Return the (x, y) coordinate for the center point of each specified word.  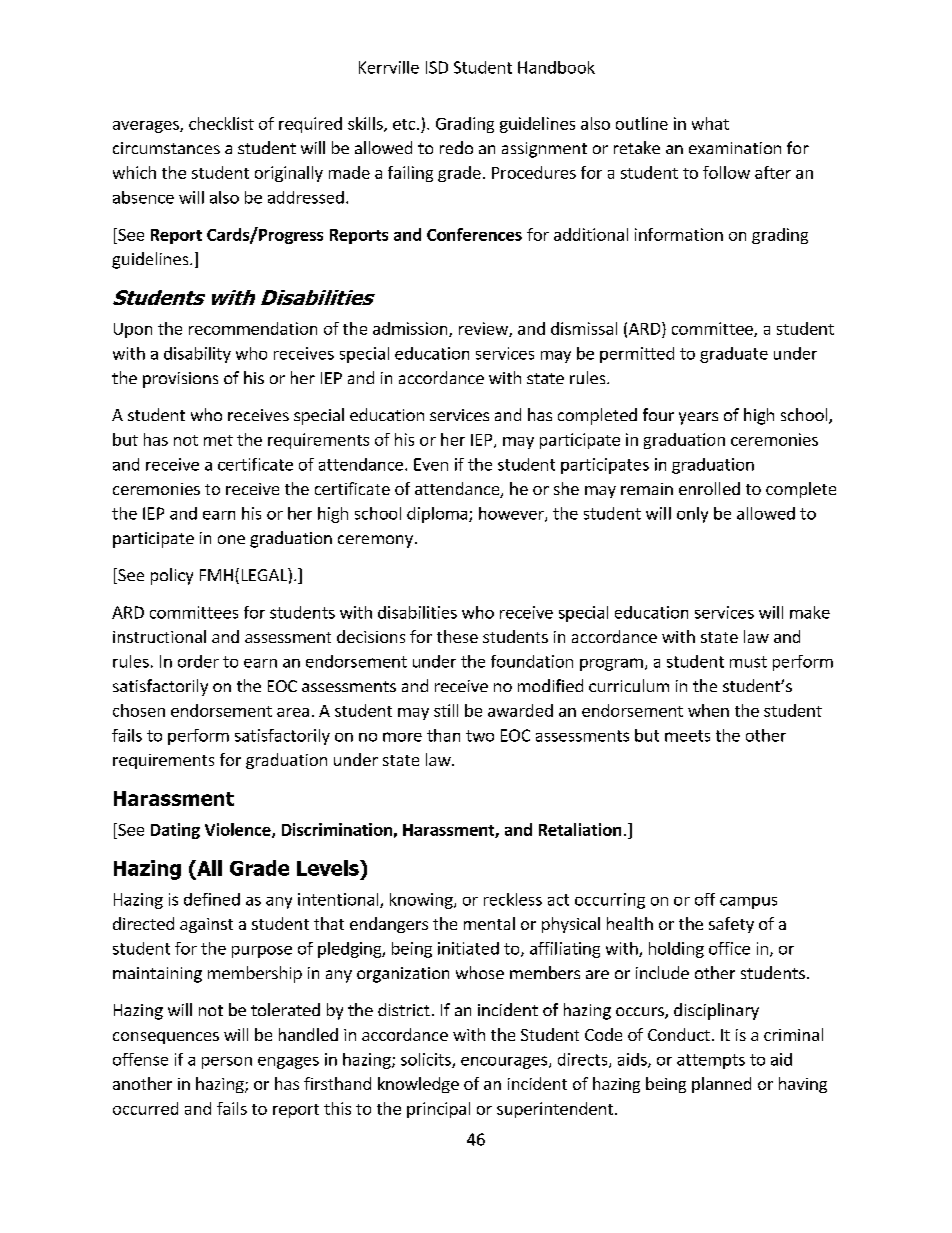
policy (172, 576)
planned (721, 1085)
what (710, 123)
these (457, 636)
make (810, 612)
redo (456, 147)
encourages (505, 1062)
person (227, 1063)
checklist (221, 123)
